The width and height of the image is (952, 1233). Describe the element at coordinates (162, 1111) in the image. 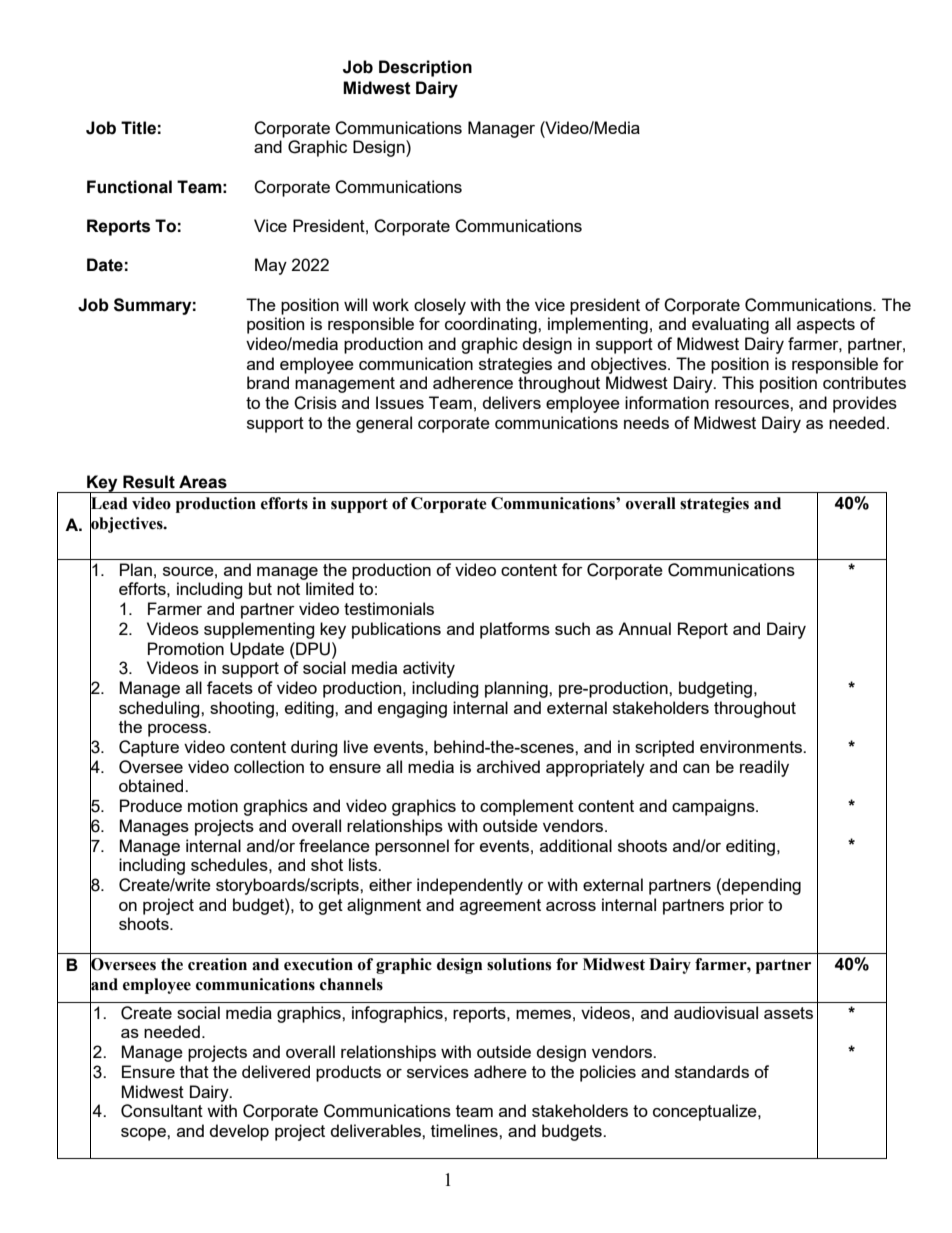

I see `Consultant` at that location.
